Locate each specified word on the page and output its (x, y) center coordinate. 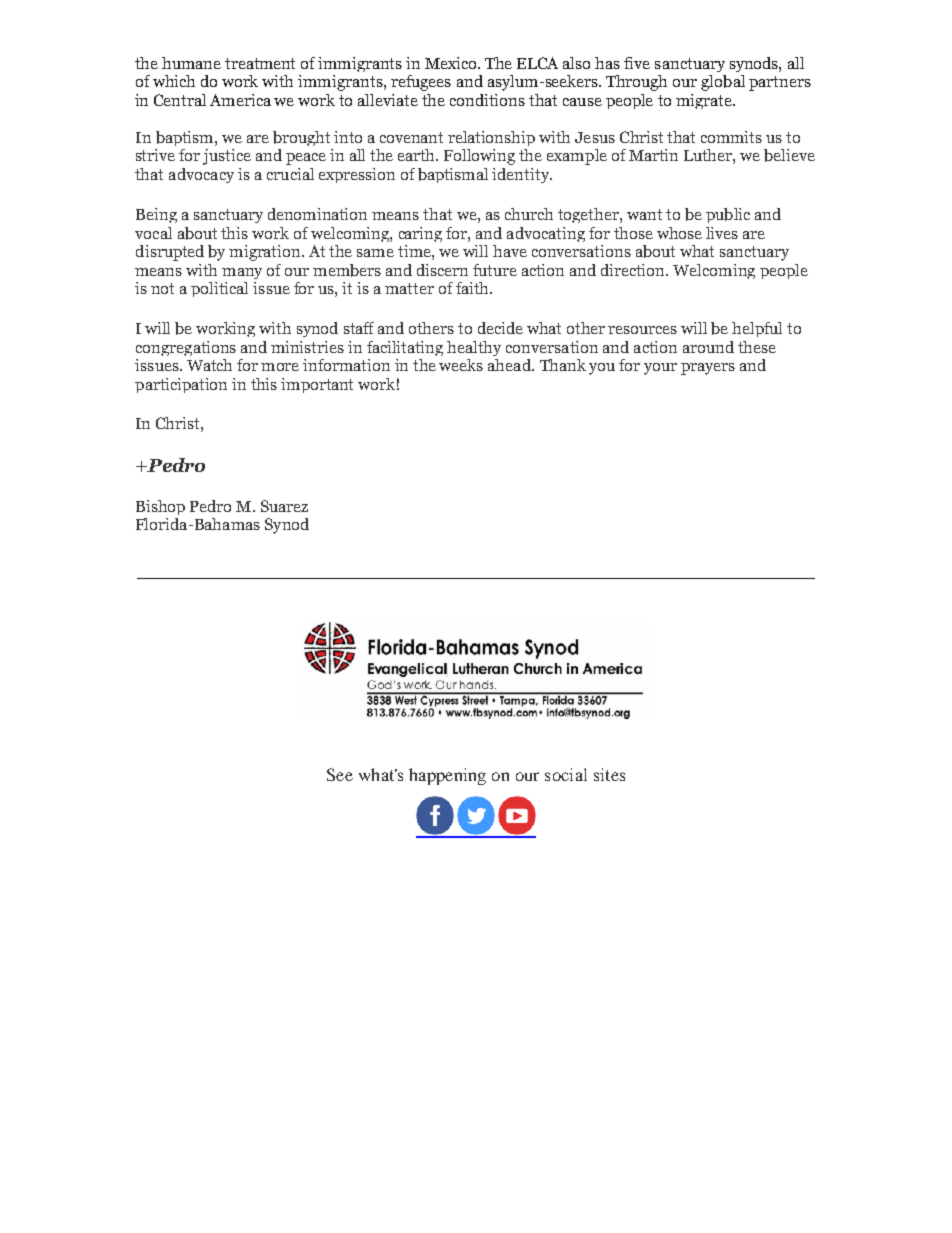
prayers (708, 369)
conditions (487, 100)
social (566, 774)
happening (447, 776)
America (240, 100)
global (723, 83)
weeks (461, 365)
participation (181, 385)
